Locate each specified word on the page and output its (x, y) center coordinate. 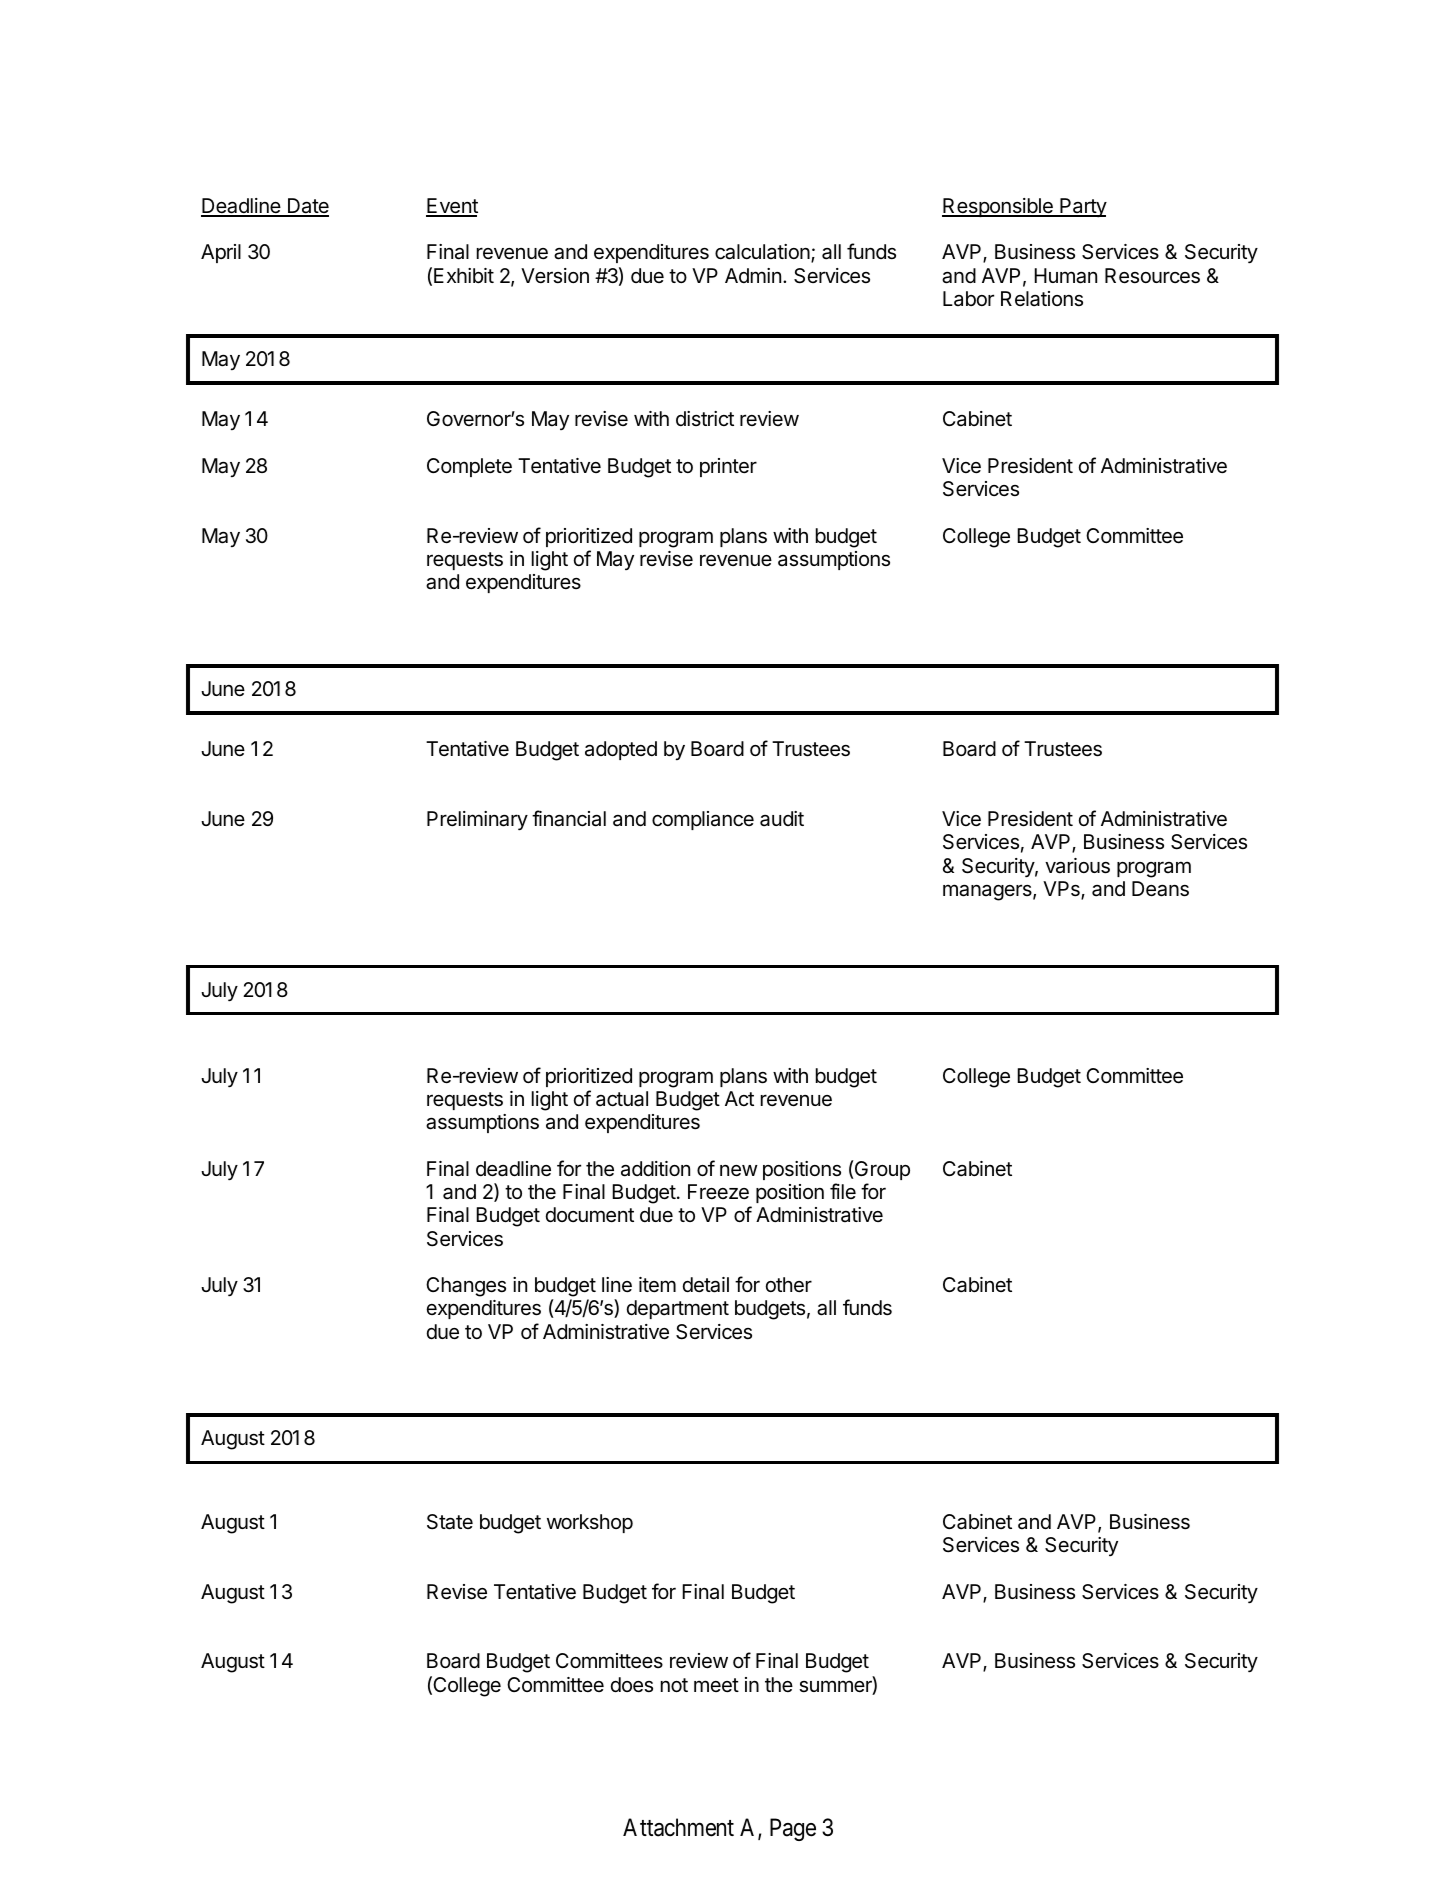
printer (728, 467)
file (843, 1191)
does (632, 1685)
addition (655, 1169)
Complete (469, 467)
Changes (466, 1287)
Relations (1042, 299)
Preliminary (477, 820)
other (789, 1285)
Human (1065, 276)
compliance (703, 820)
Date (307, 207)
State (450, 1522)
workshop (590, 1523)
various (1077, 866)
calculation (762, 252)
